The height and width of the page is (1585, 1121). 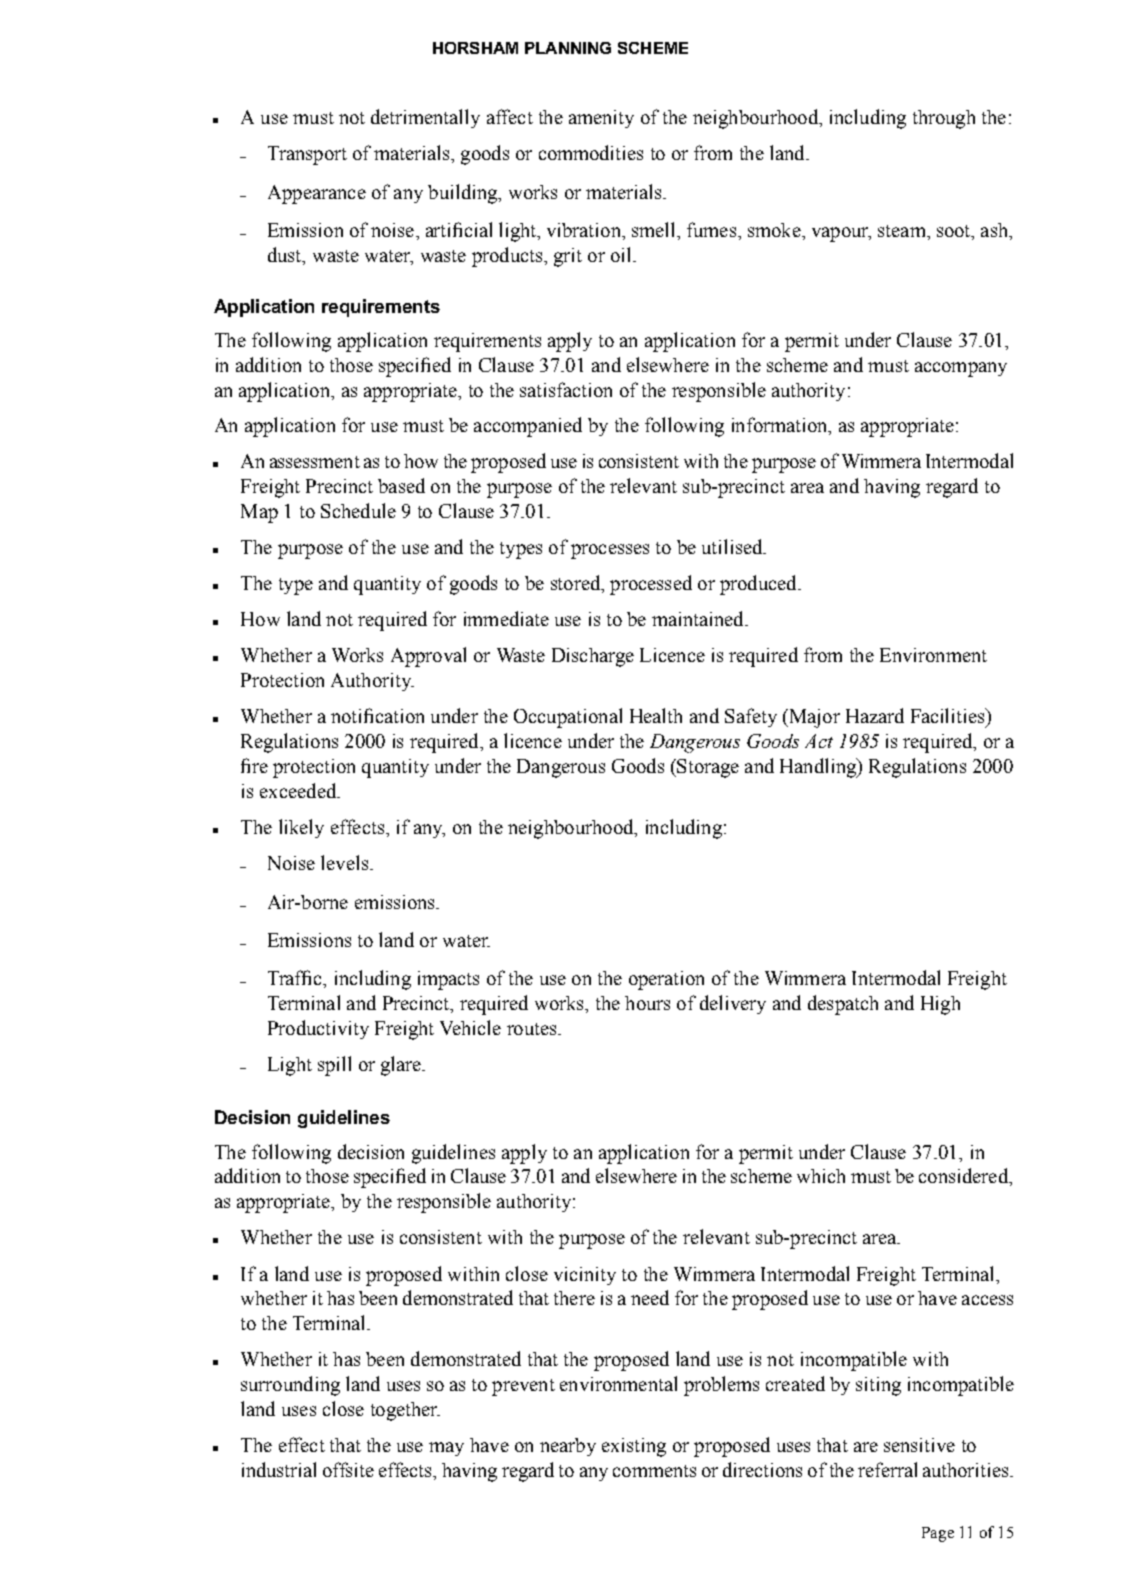 I want to click on Productivity, so click(x=318, y=1029).
